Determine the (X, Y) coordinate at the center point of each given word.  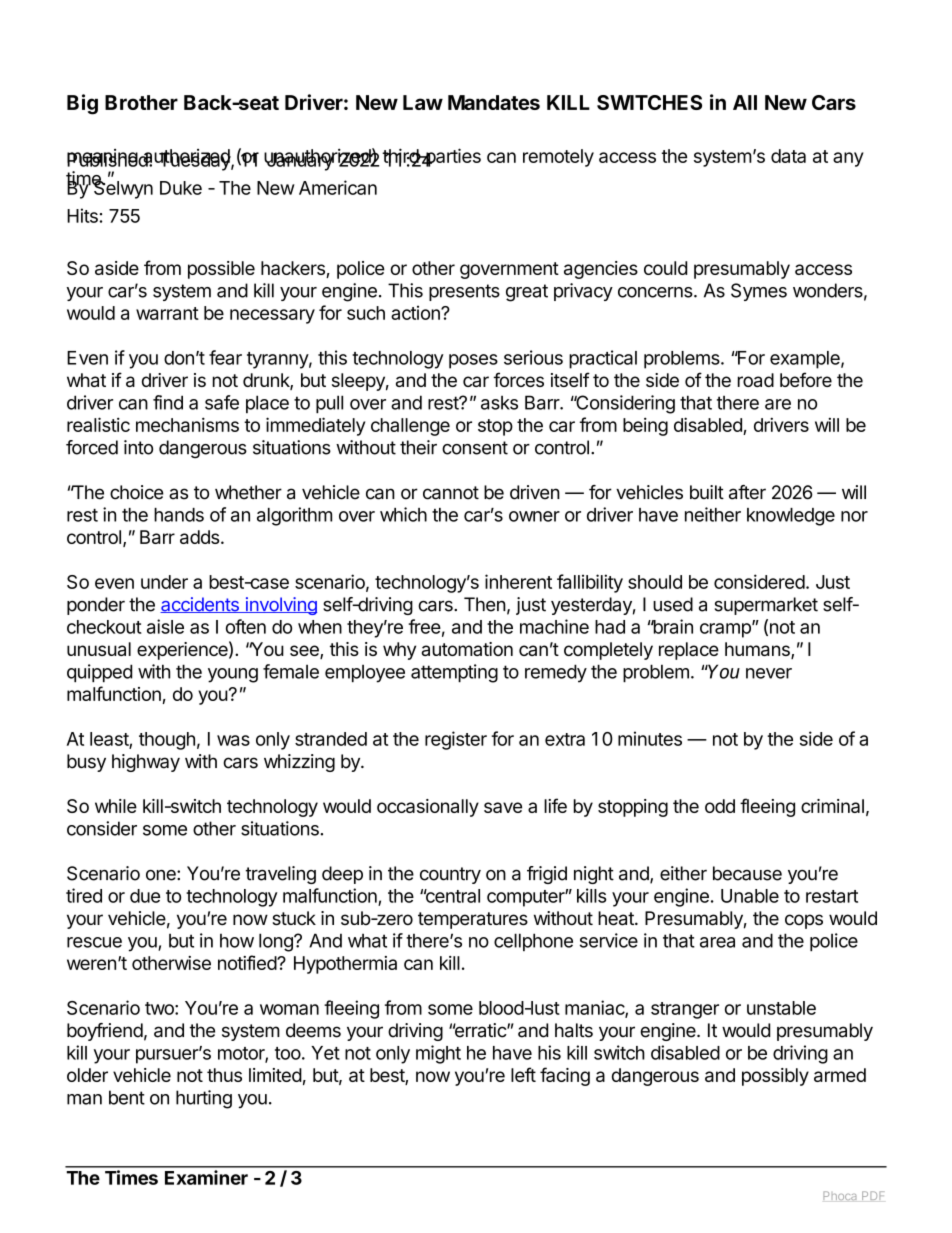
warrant (167, 313)
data (788, 156)
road (756, 380)
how (237, 940)
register (456, 740)
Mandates (494, 102)
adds (199, 537)
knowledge (791, 517)
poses (473, 361)
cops (804, 921)
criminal (832, 806)
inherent (518, 581)
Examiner (206, 1177)
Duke (181, 188)
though (167, 741)
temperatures (473, 920)
